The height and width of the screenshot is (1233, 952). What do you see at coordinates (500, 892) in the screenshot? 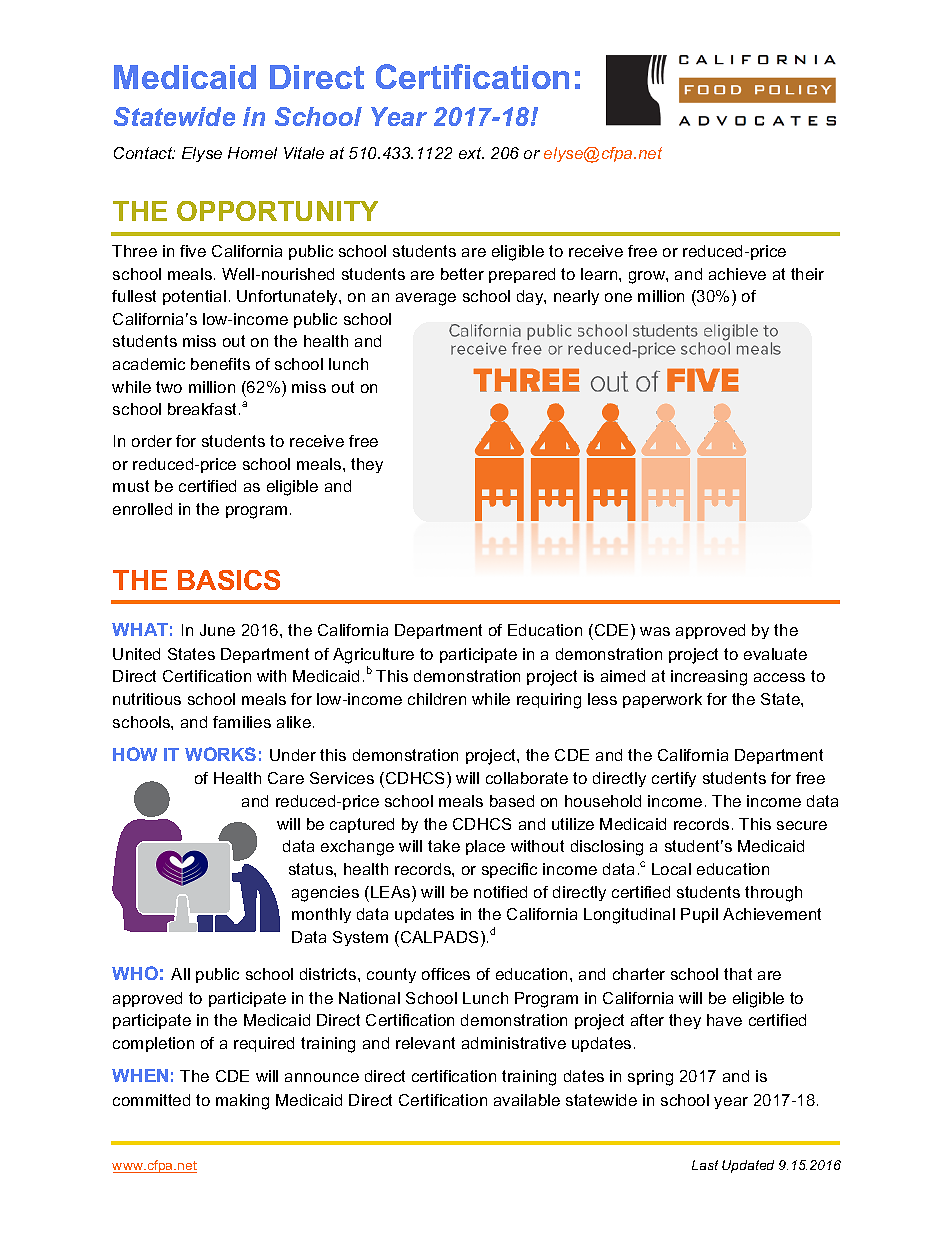
I see `notified` at bounding box center [500, 892].
